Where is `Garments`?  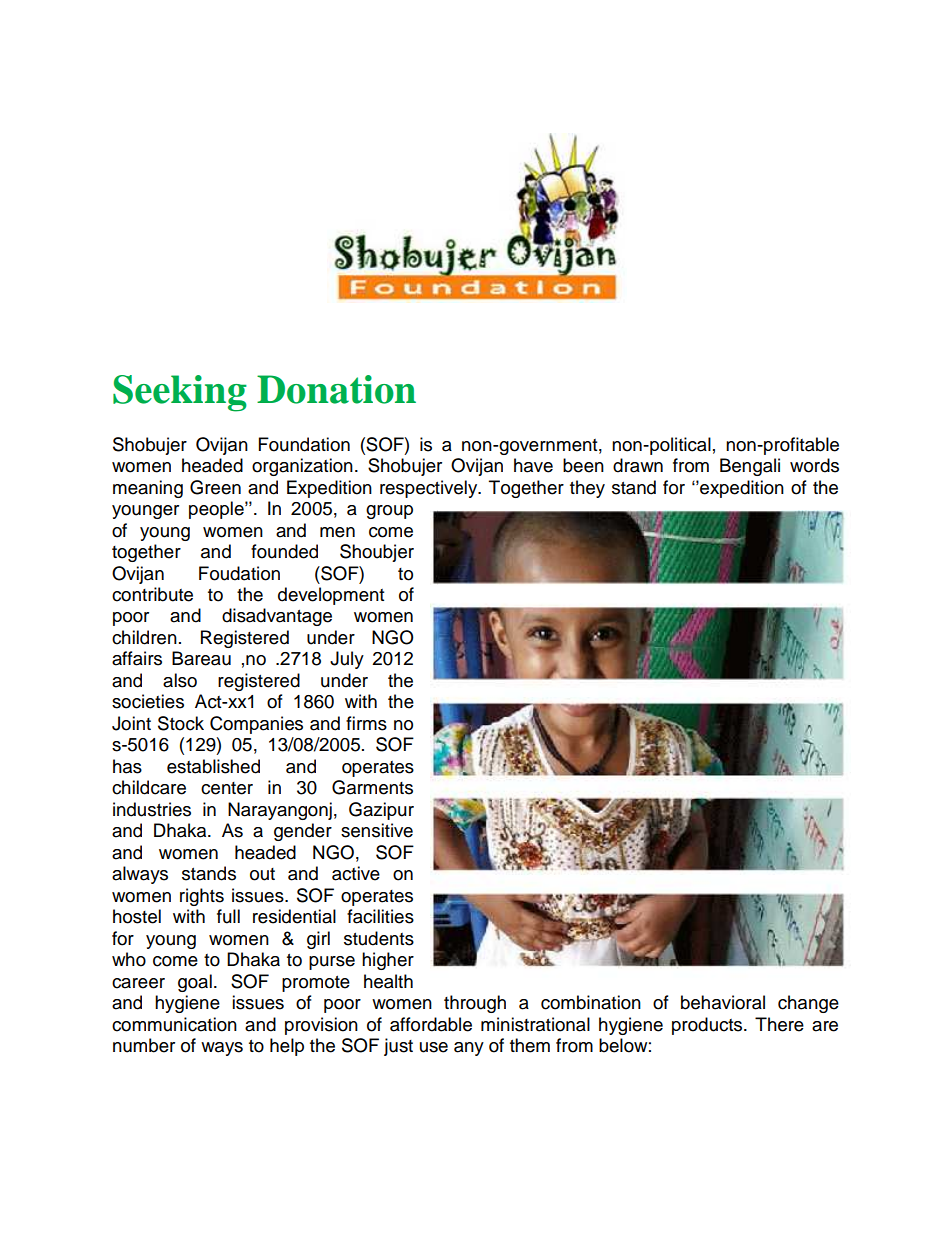 Garments is located at coordinates (372, 787).
